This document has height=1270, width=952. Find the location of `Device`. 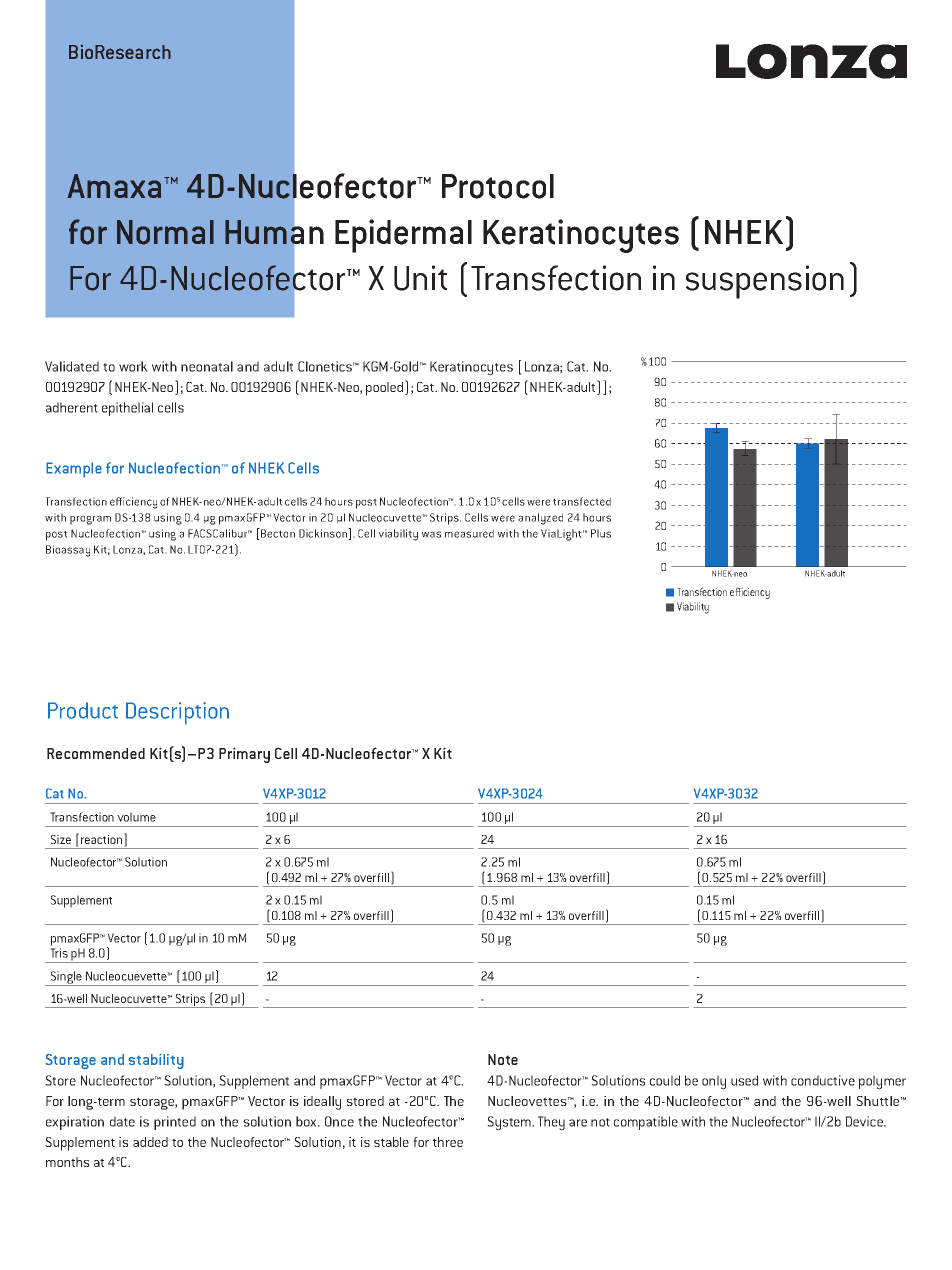

Device is located at coordinates (866, 1121).
